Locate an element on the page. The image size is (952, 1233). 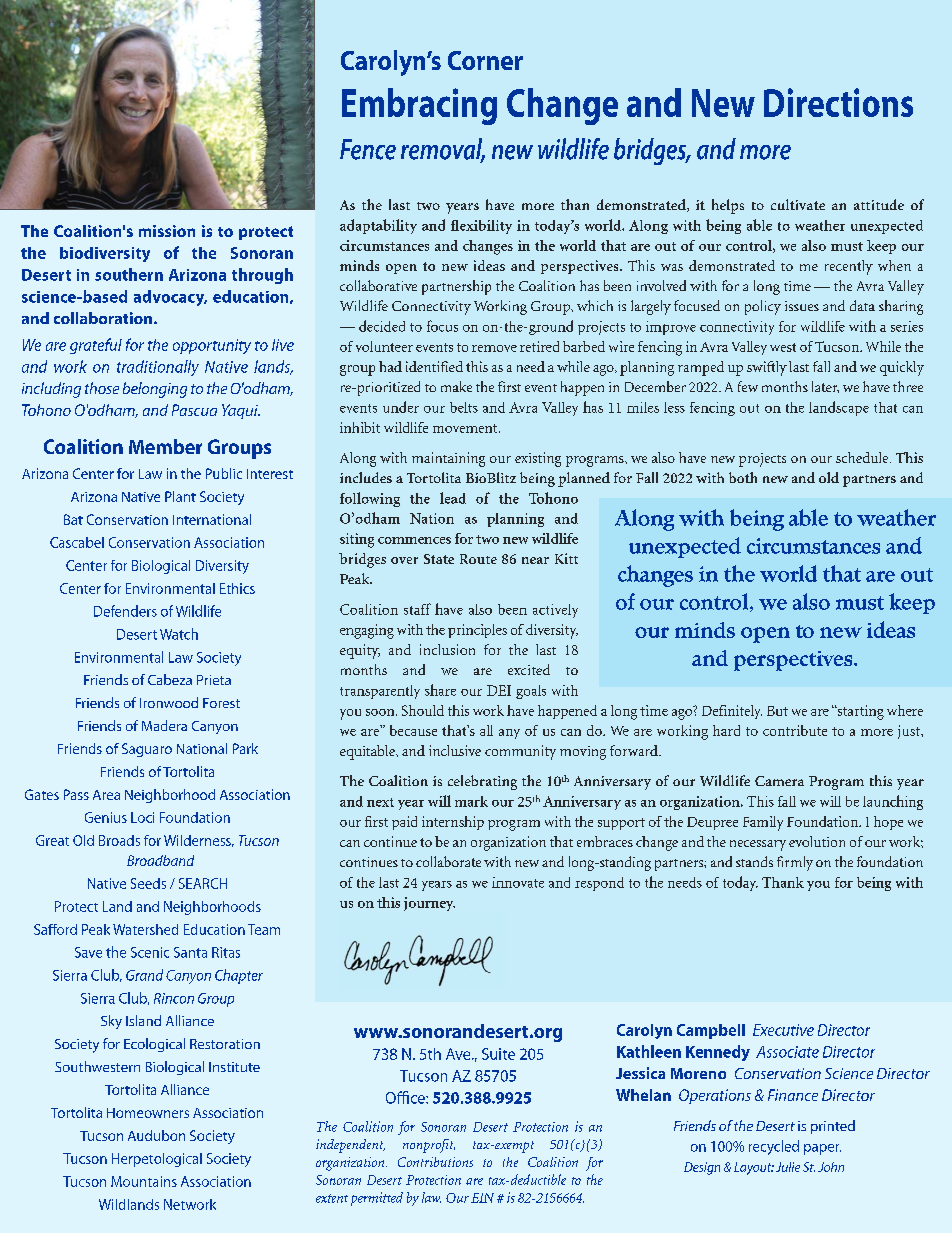
Watch is located at coordinates (179, 634).
